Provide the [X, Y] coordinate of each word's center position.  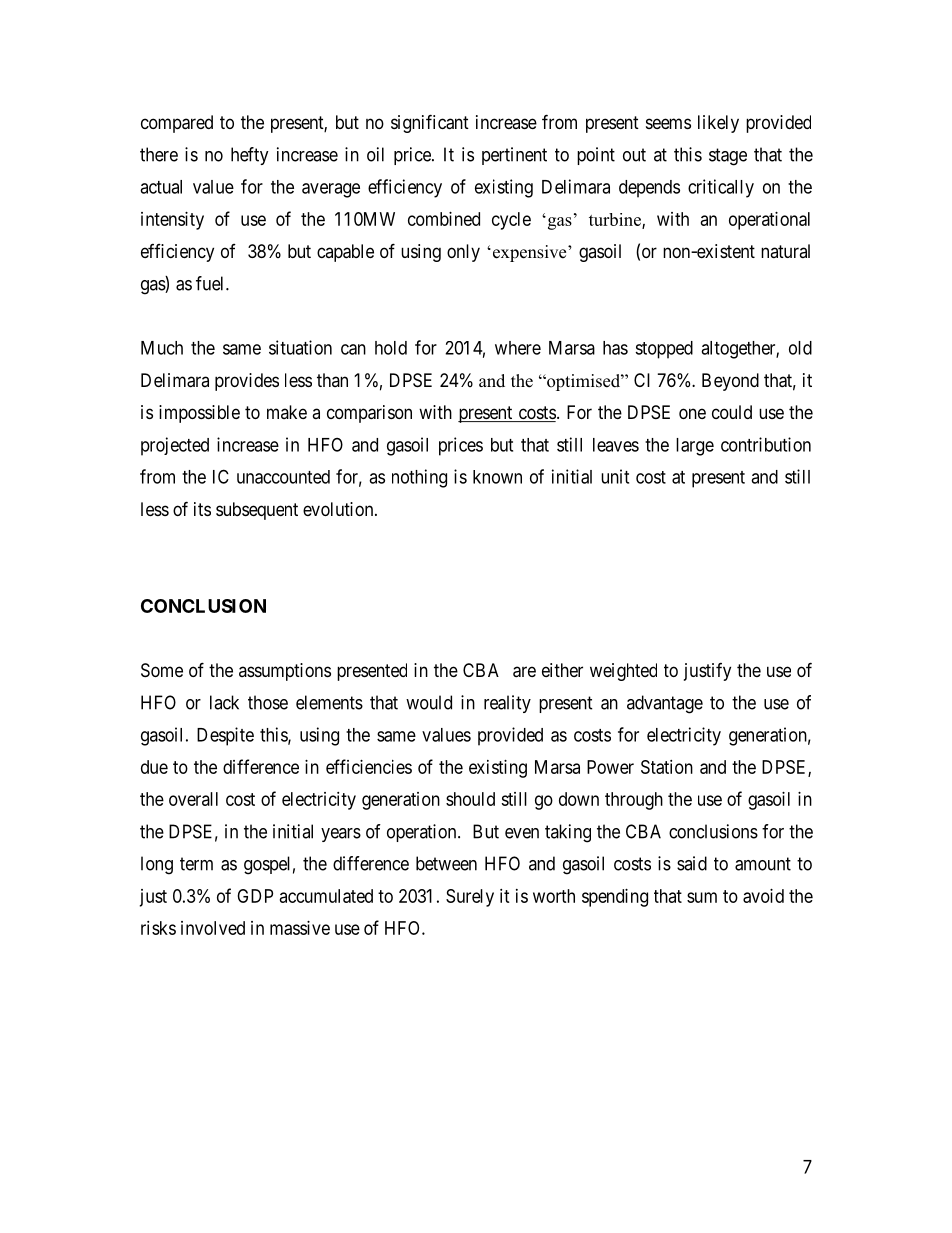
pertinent [514, 156]
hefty [250, 156]
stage [728, 157]
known [497, 477]
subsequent [257, 511]
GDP [255, 896]
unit [615, 476]
